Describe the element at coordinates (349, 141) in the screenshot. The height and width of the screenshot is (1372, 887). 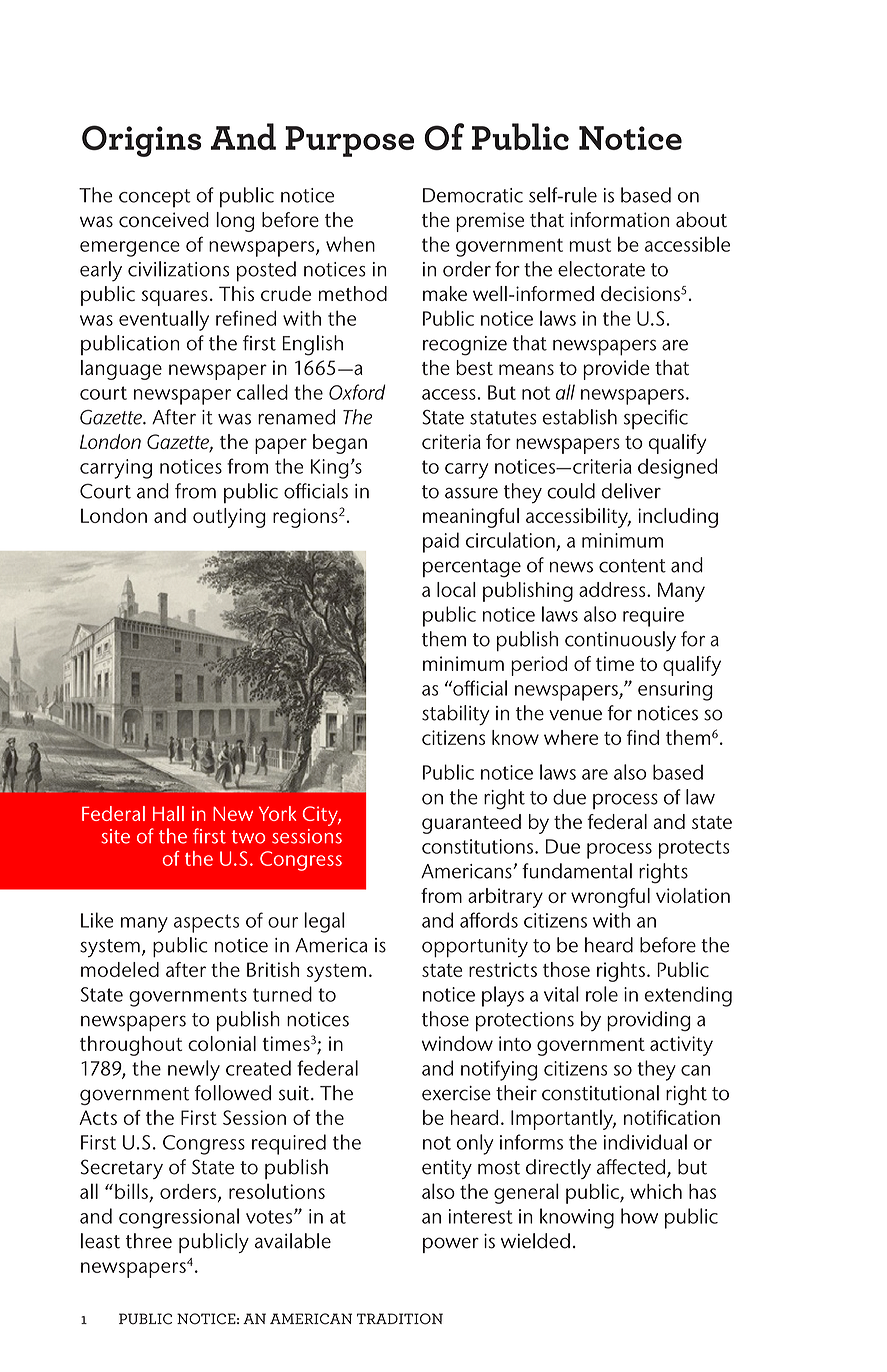
I see `Purpose` at that location.
